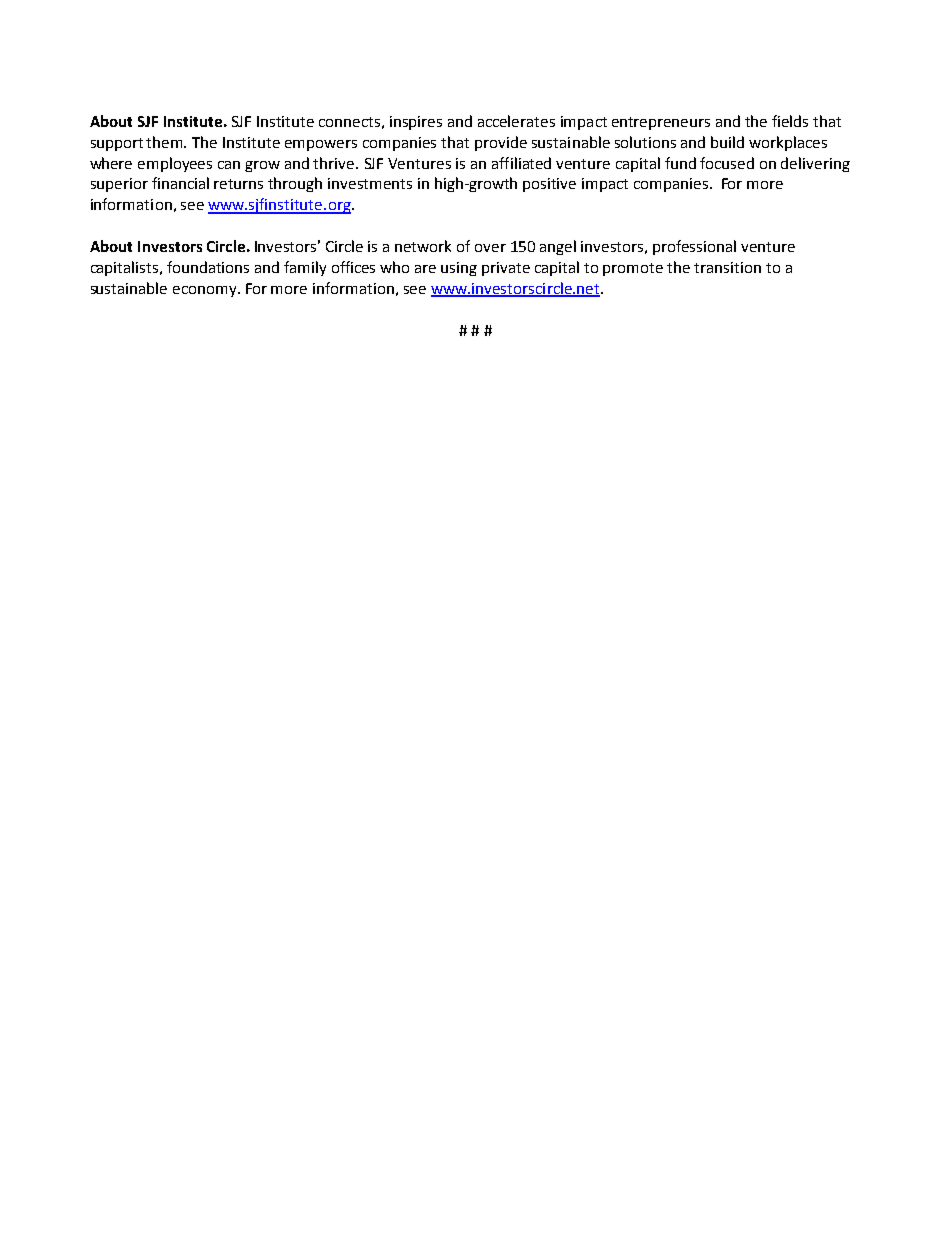  I want to click on delivering, so click(815, 164).
